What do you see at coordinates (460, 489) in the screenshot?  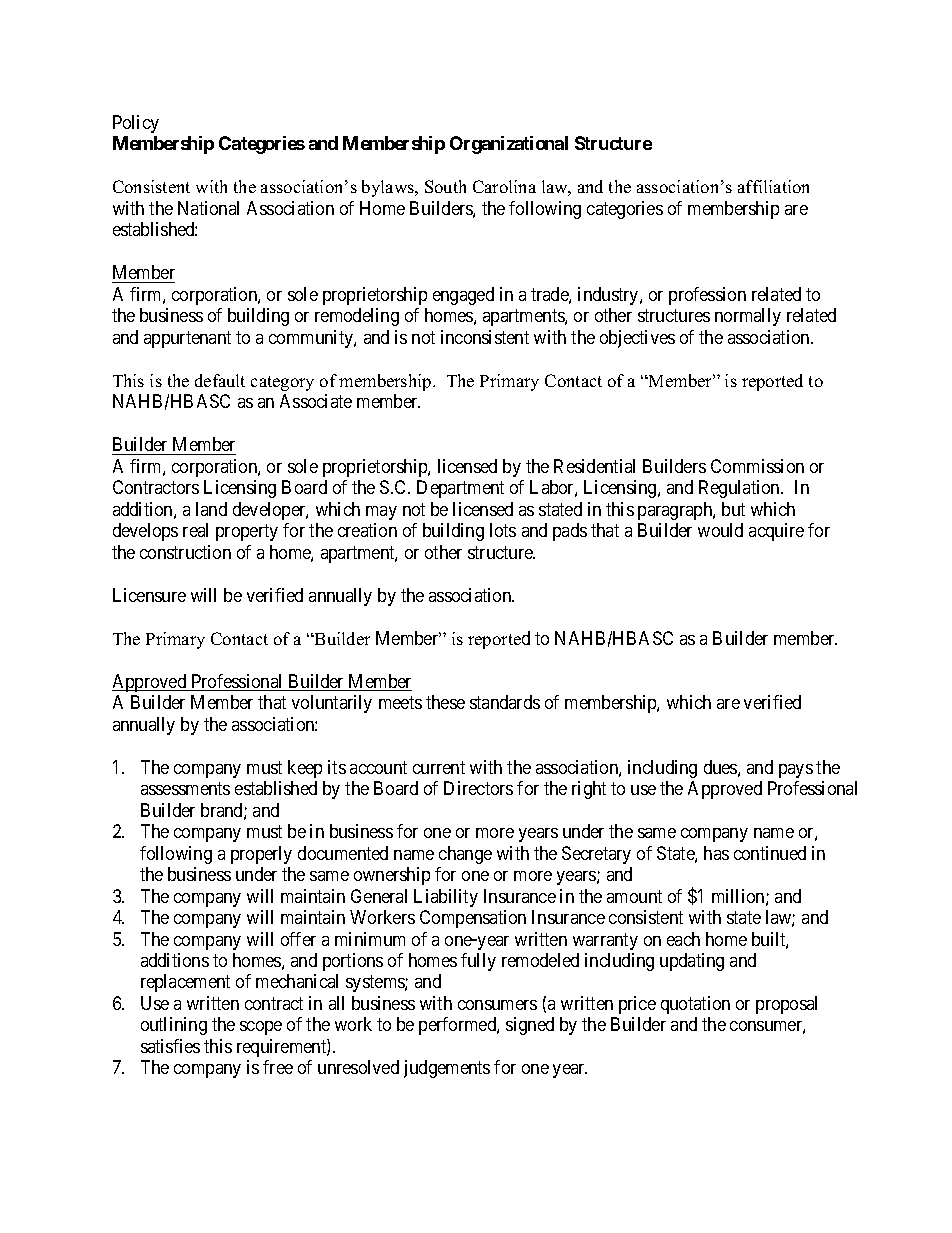 I see `Department` at bounding box center [460, 489].
